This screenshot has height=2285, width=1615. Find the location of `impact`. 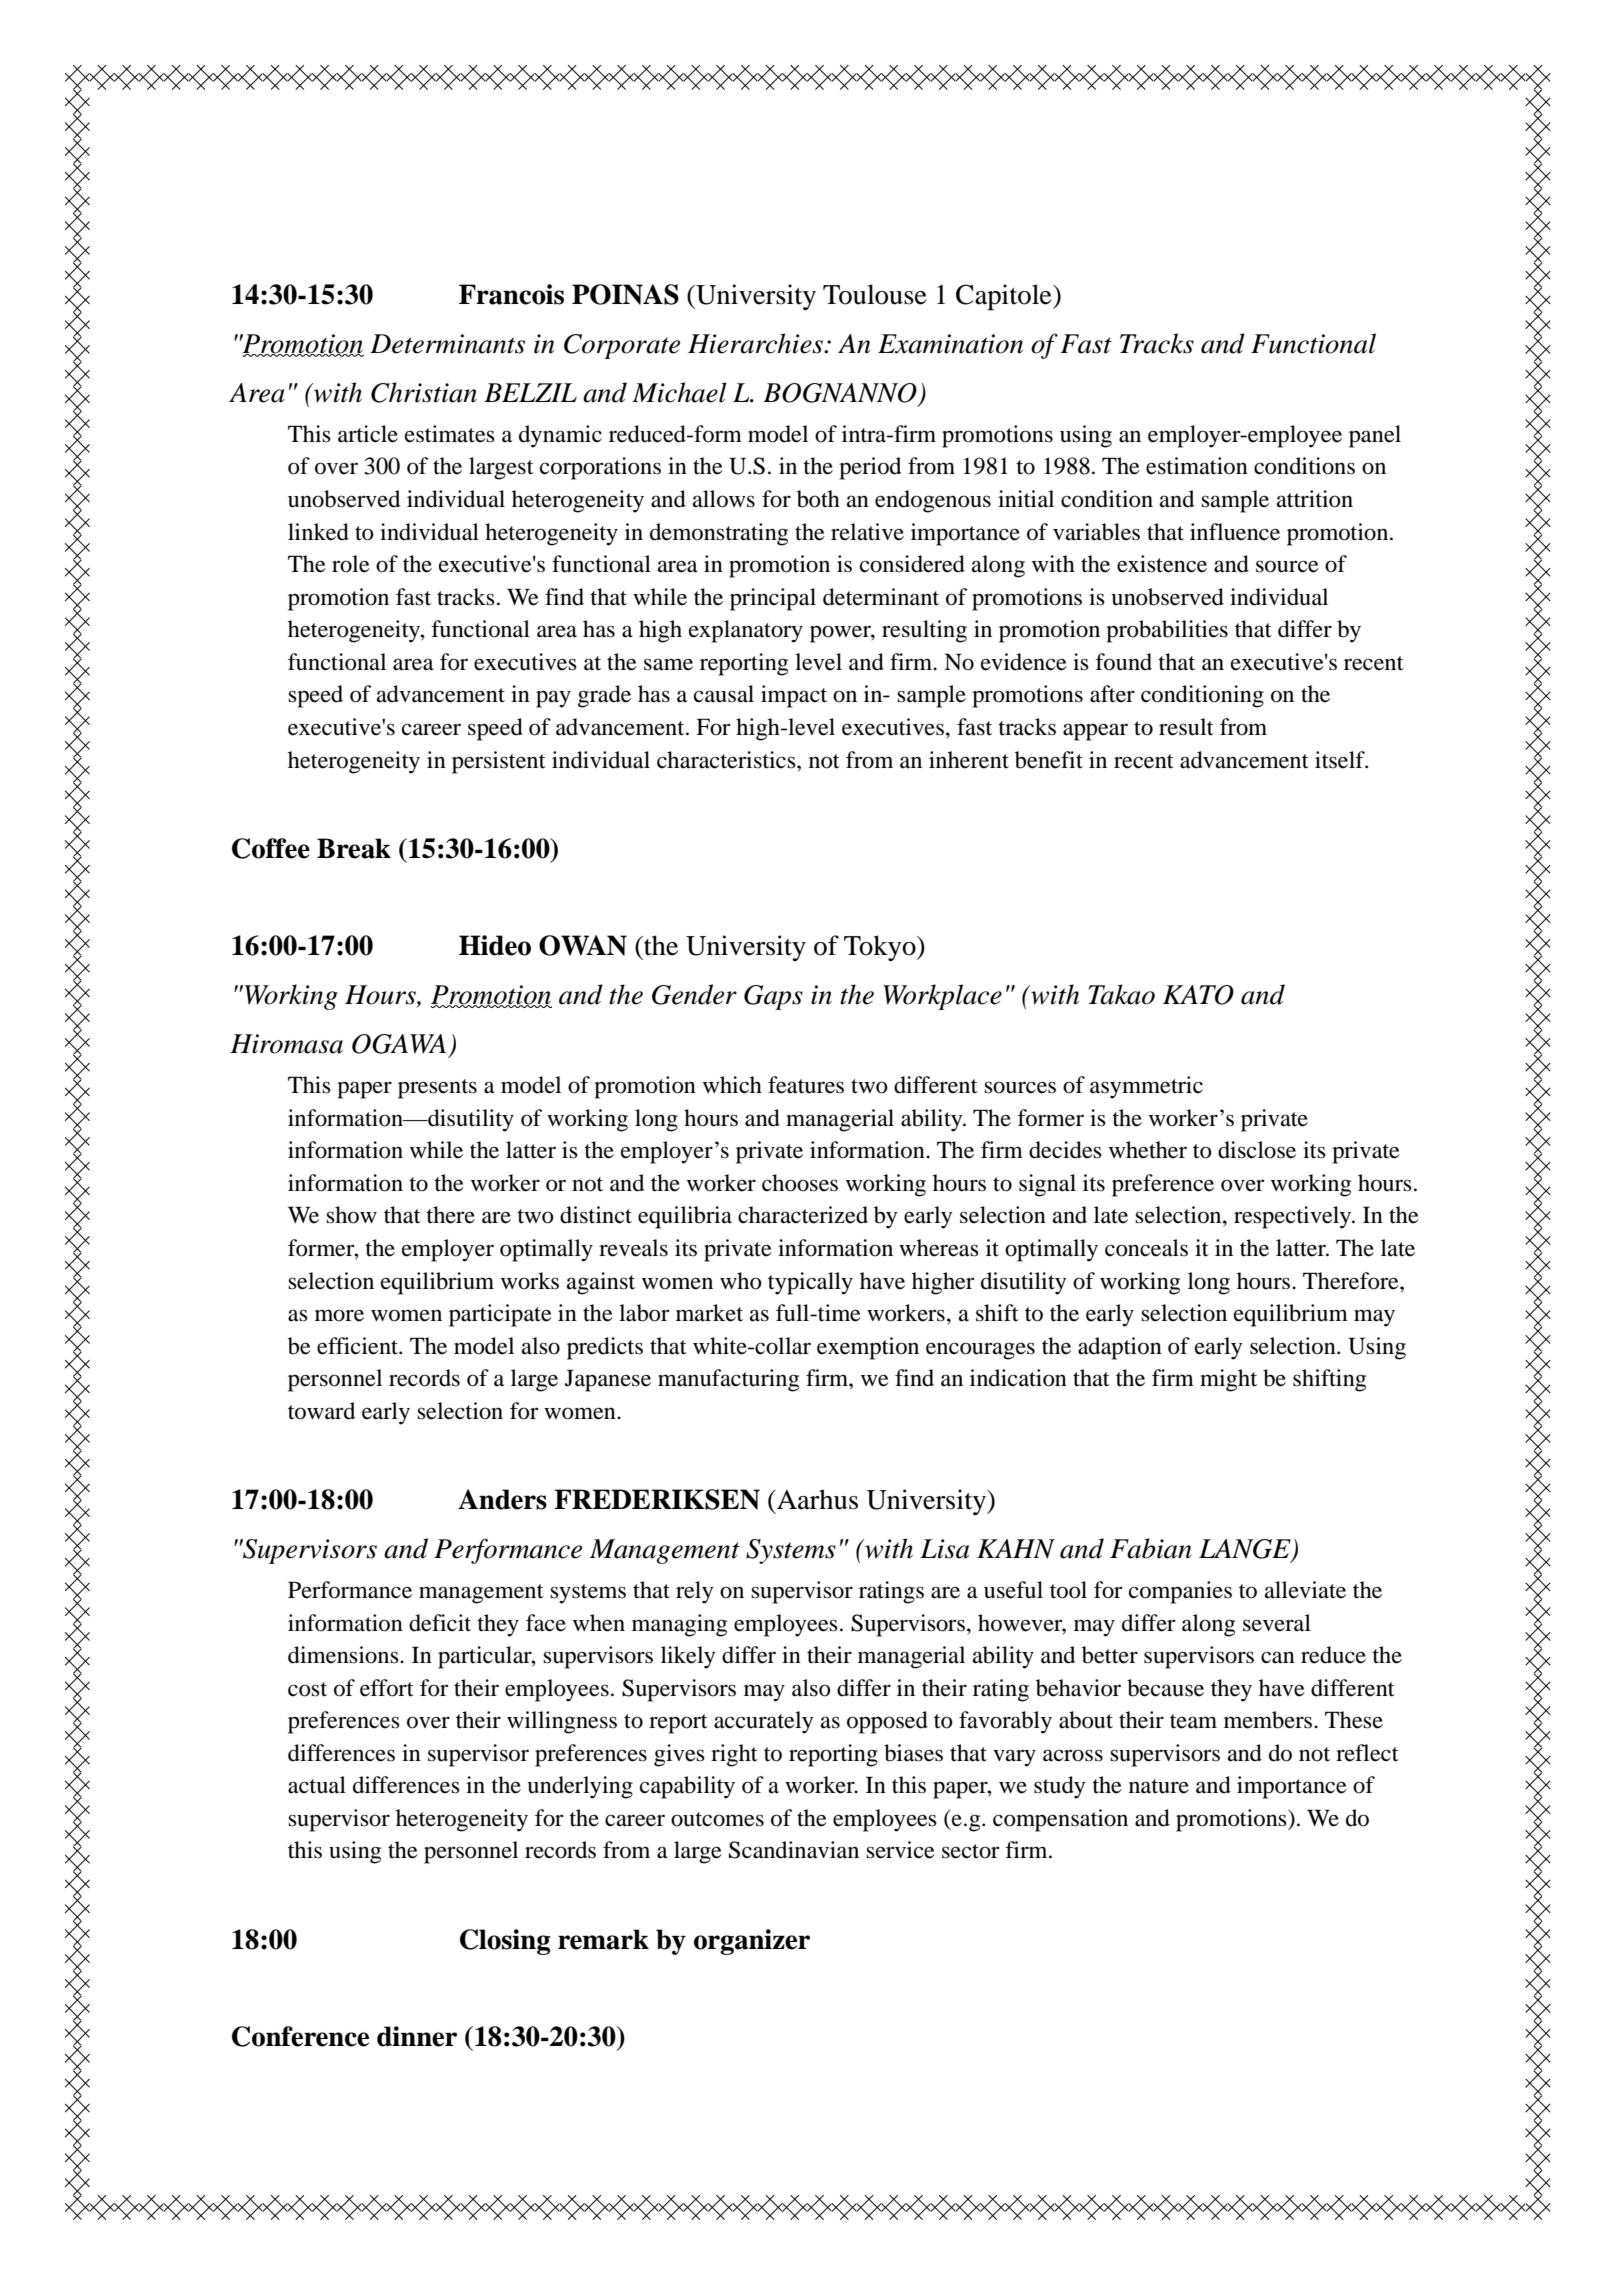

impact is located at coordinates (794, 696).
